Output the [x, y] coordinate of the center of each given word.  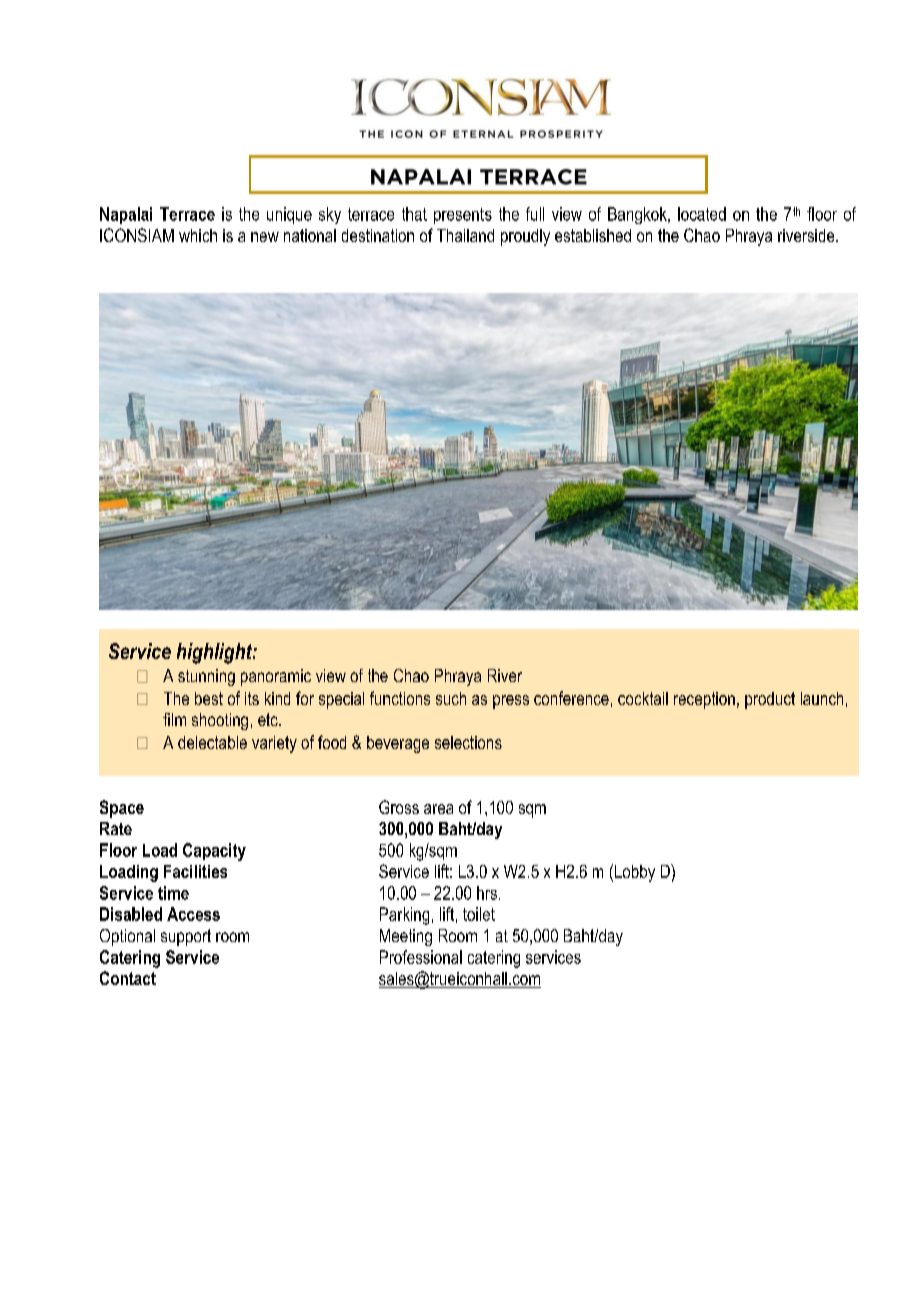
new [265, 237]
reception [704, 700]
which [198, 235]
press [511, 702]
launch [822, 698]
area [438, 809]
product [770, 700]
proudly [525, 237]
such [451, 698]
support [186, 937]
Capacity [214, 852]
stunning [206, 677]
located [702, 214]
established [593, 235]
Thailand [465, 235]
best [209, 698]
